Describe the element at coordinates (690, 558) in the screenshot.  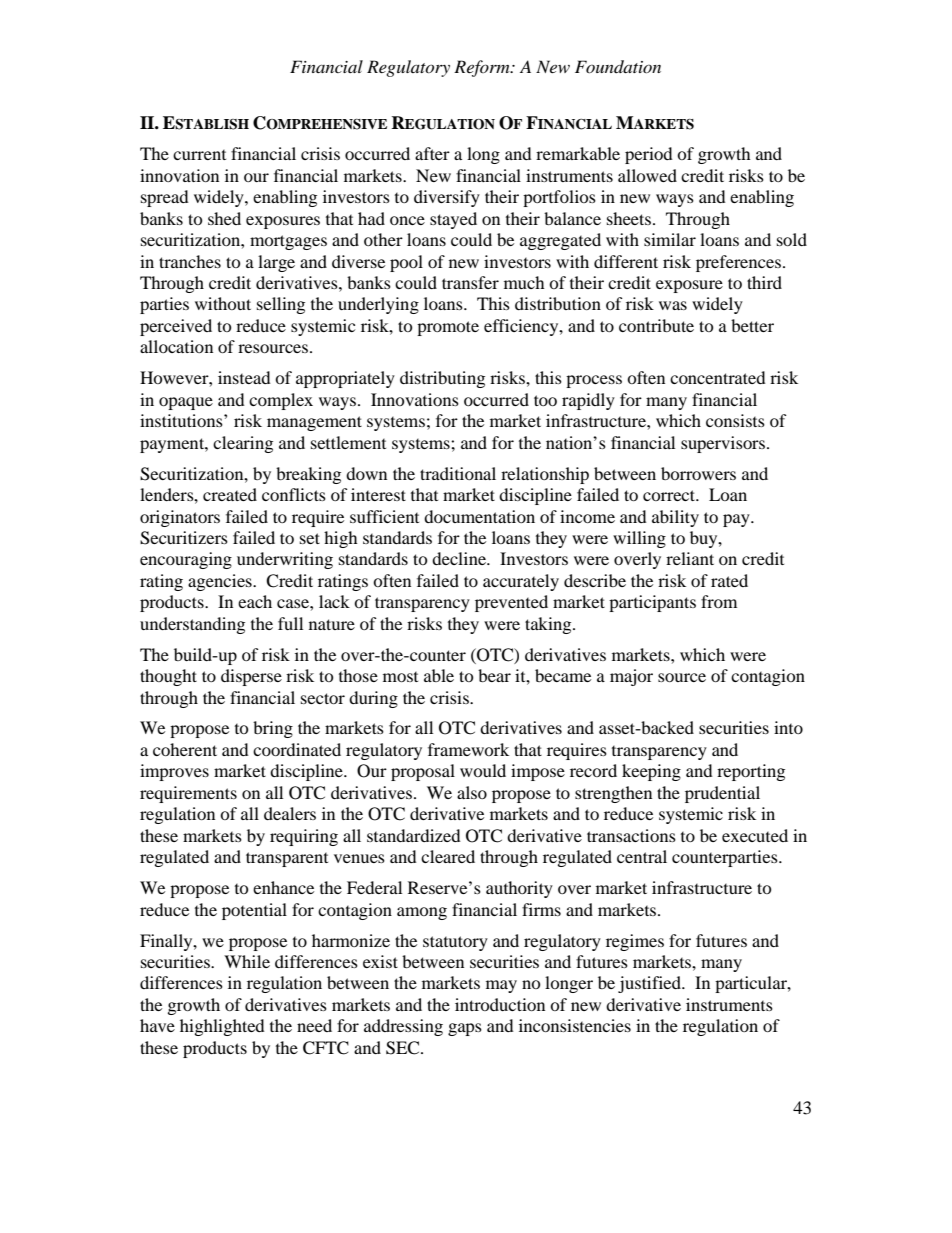
I see `reliant` at that location.
